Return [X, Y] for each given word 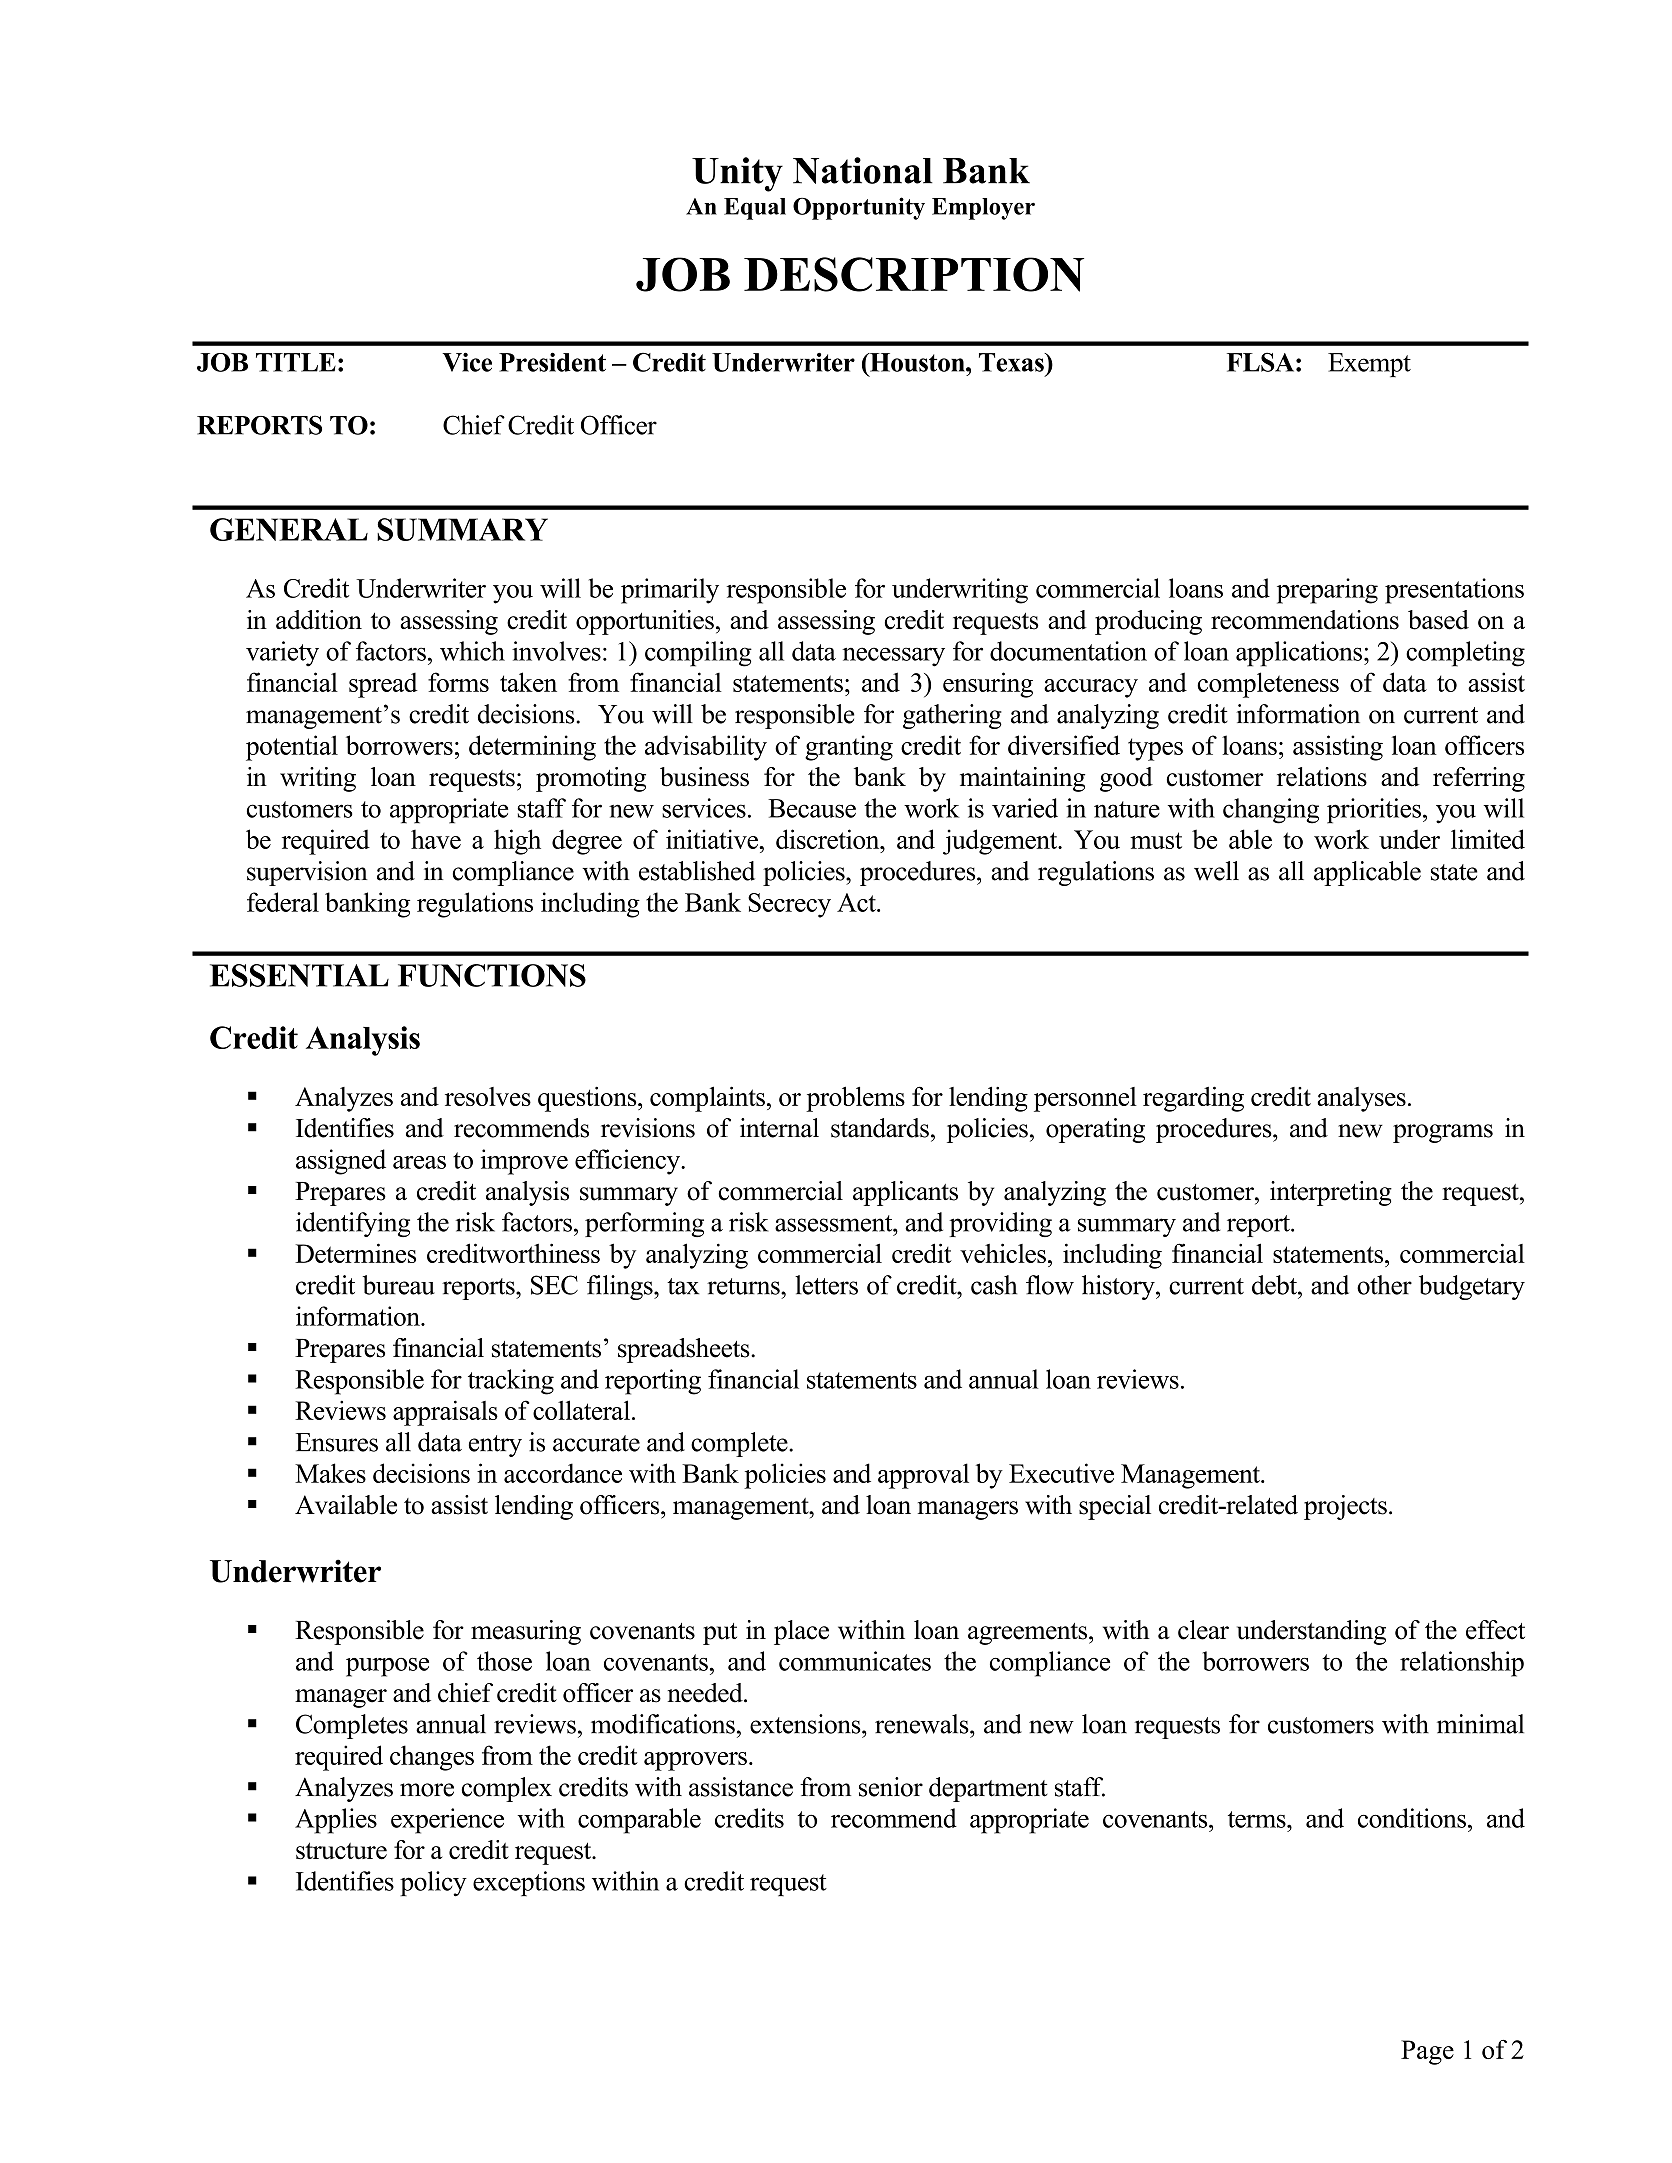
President [552, 362]
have [436, 839]
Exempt [1369, 365]
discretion [829, 839]
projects [1345, 1507]
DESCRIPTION [914, 274]
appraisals [445, 1413]
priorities [1374, 811]
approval [923, 1476]
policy [433, 1884]
